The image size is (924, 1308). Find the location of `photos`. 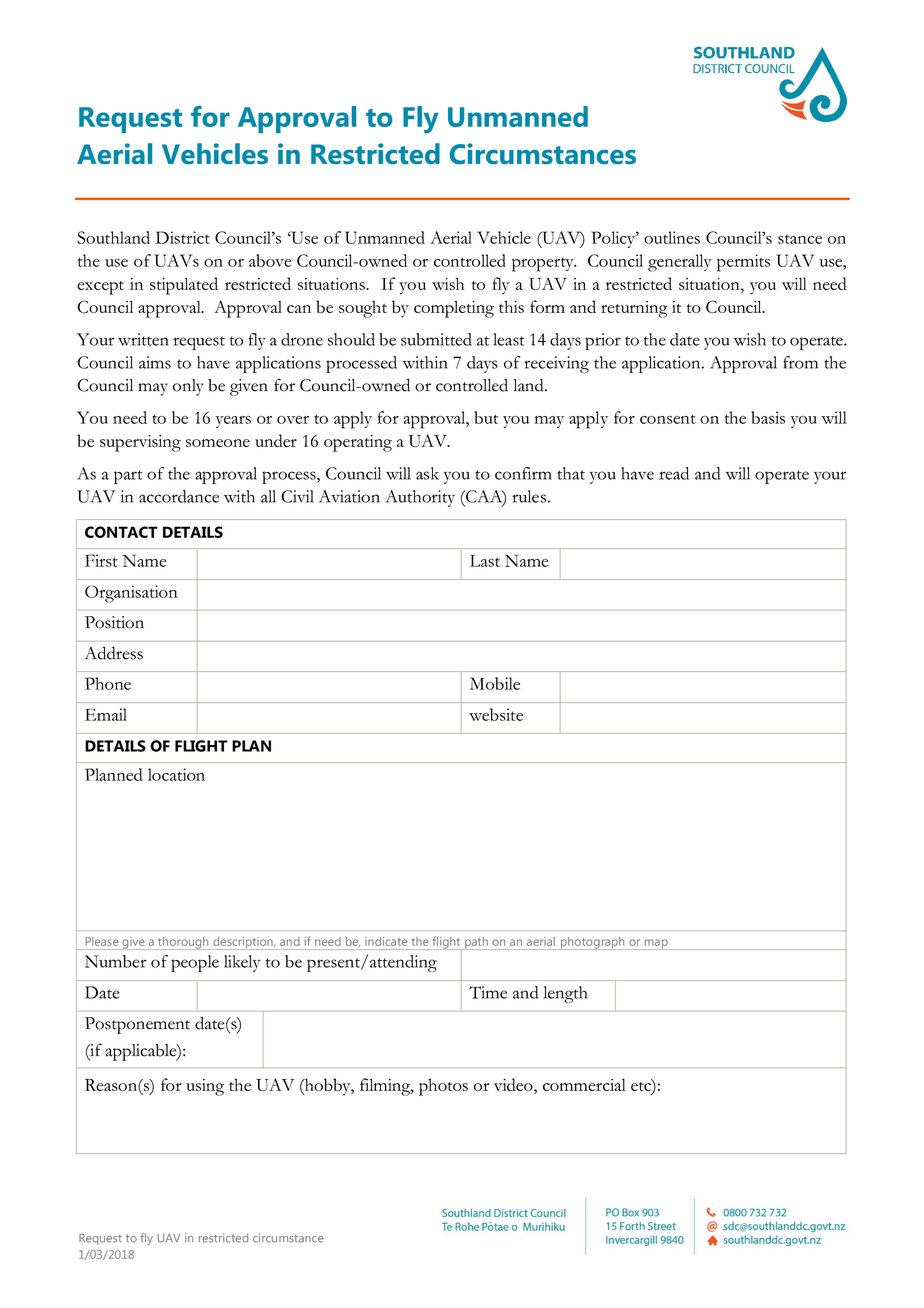

photos is located at coordinates (443, 1087).
